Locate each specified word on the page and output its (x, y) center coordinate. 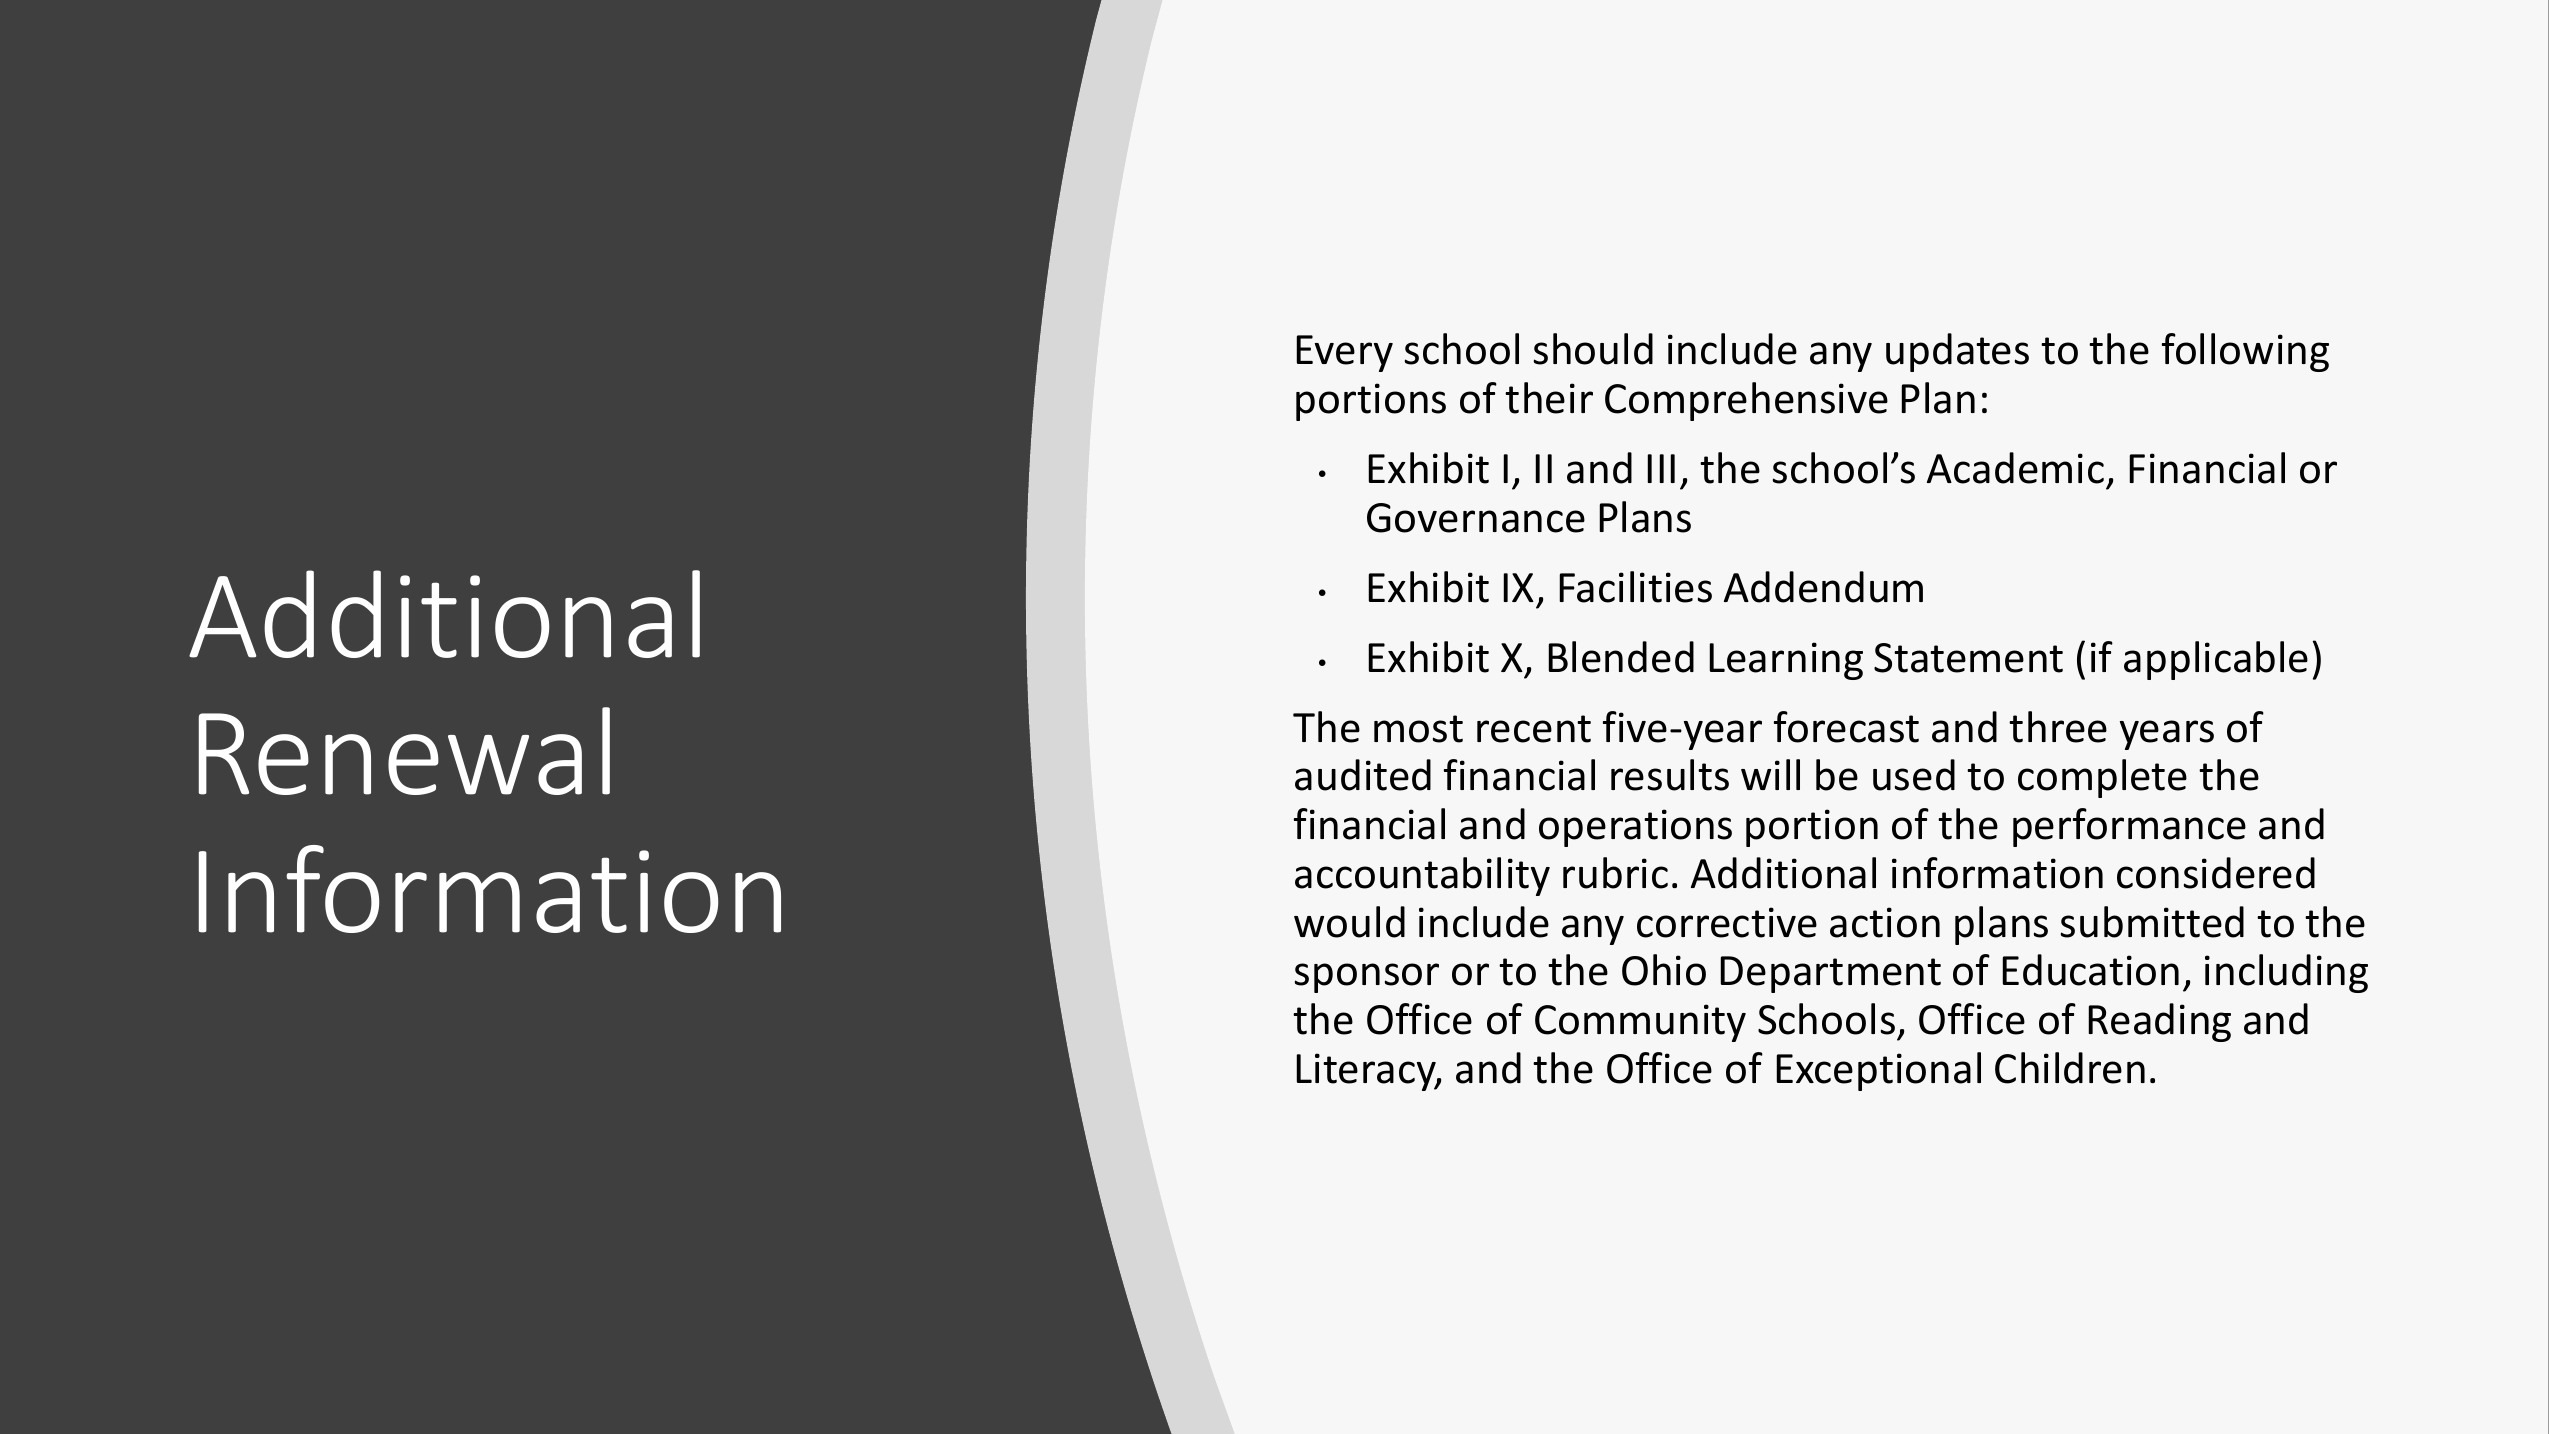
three (2058, 727)
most (1418, 729)
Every (1344, 353)
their (1549, 398)
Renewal (404, 751)
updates (1957, 352)
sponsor (1367, 978)
